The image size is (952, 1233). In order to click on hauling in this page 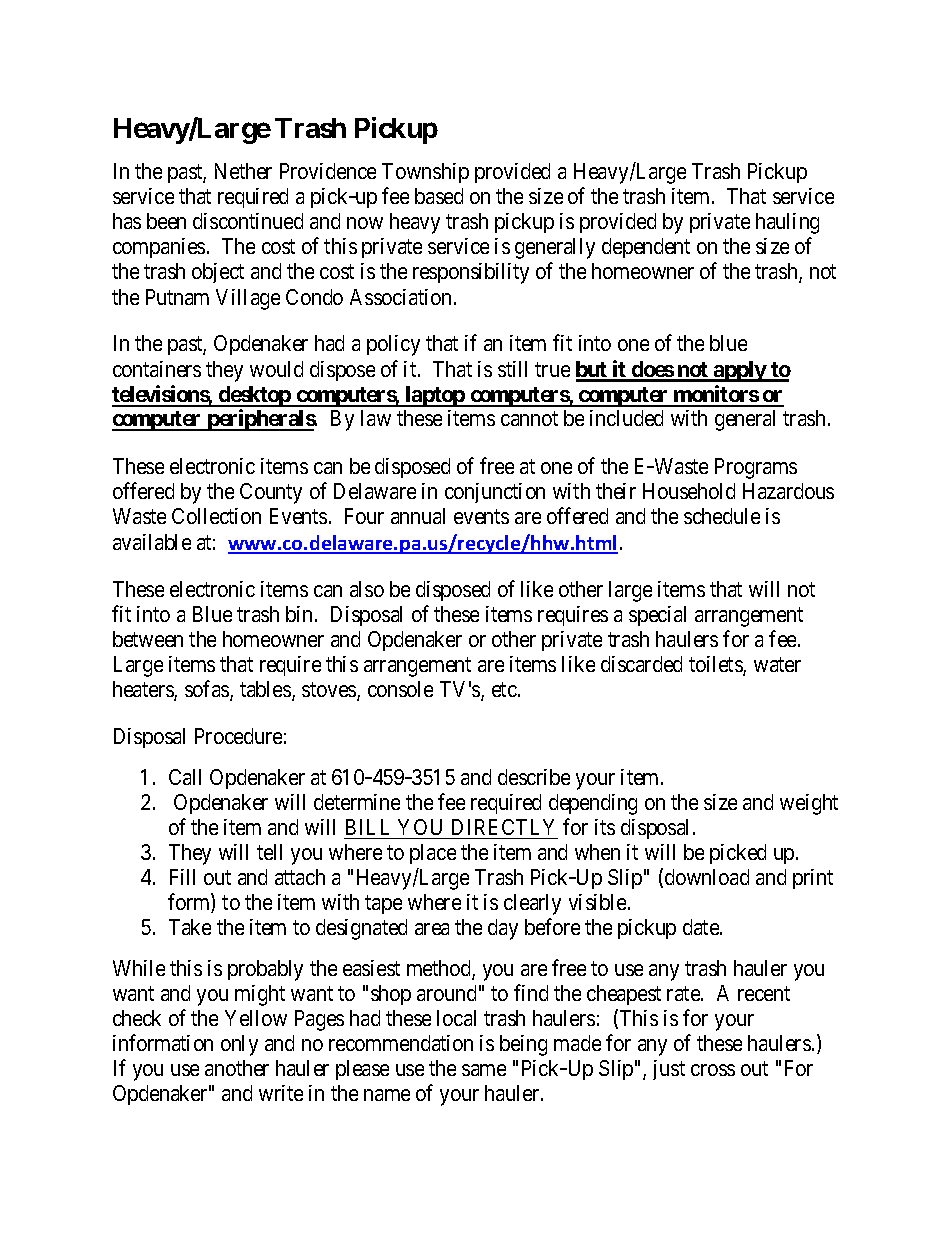, I will do `click(787, 223)`.
